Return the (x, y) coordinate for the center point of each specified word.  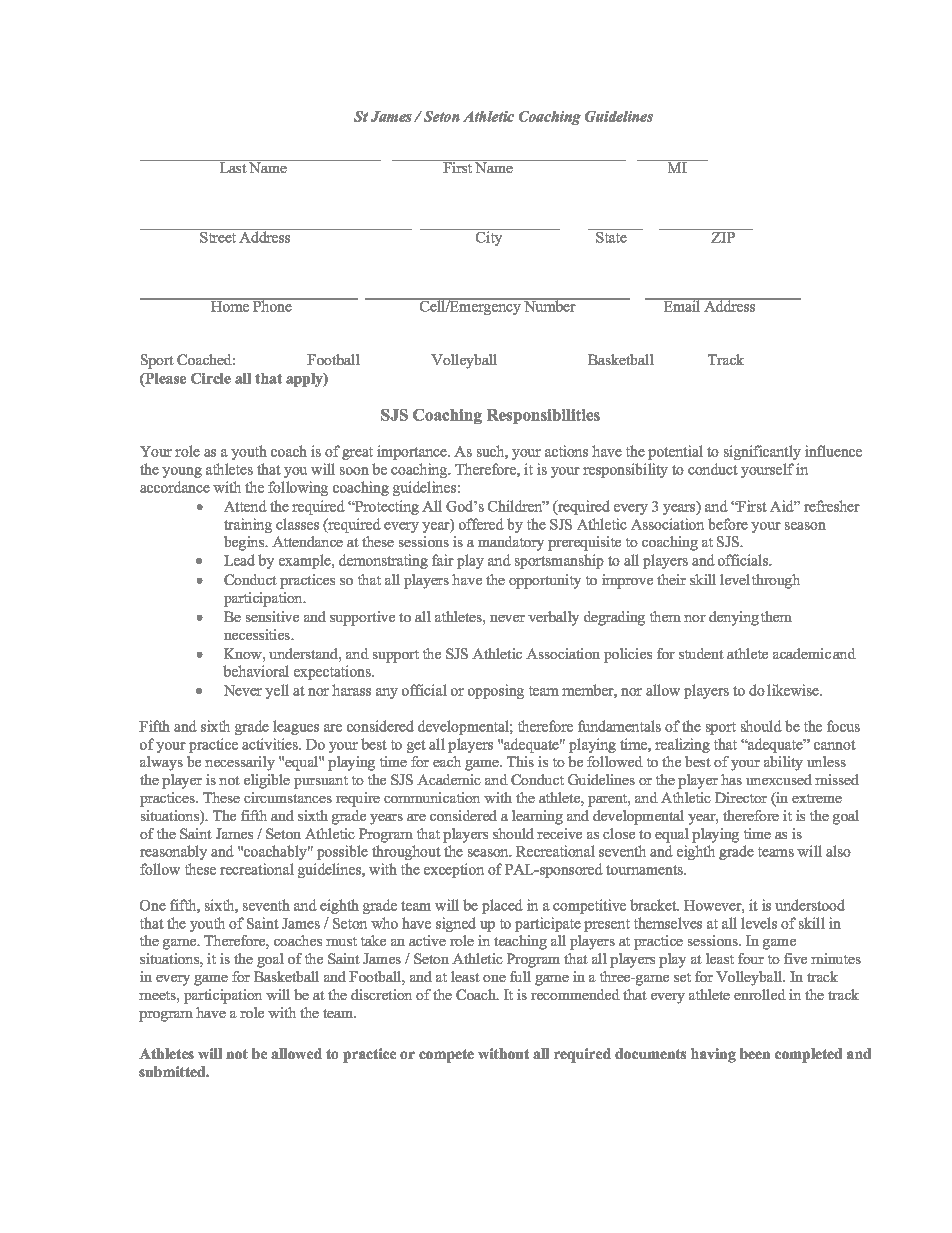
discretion (381, 994)
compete (446, 1056)
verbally (553, 618)
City (489, 237)
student (701, 653)
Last (233, 166)
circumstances (288, 797)
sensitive (272, 616)
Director (741, 797)
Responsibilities (543, 416)
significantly (762, 452)
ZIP (723, 237)
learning (537, 817)
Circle (211, 378)
